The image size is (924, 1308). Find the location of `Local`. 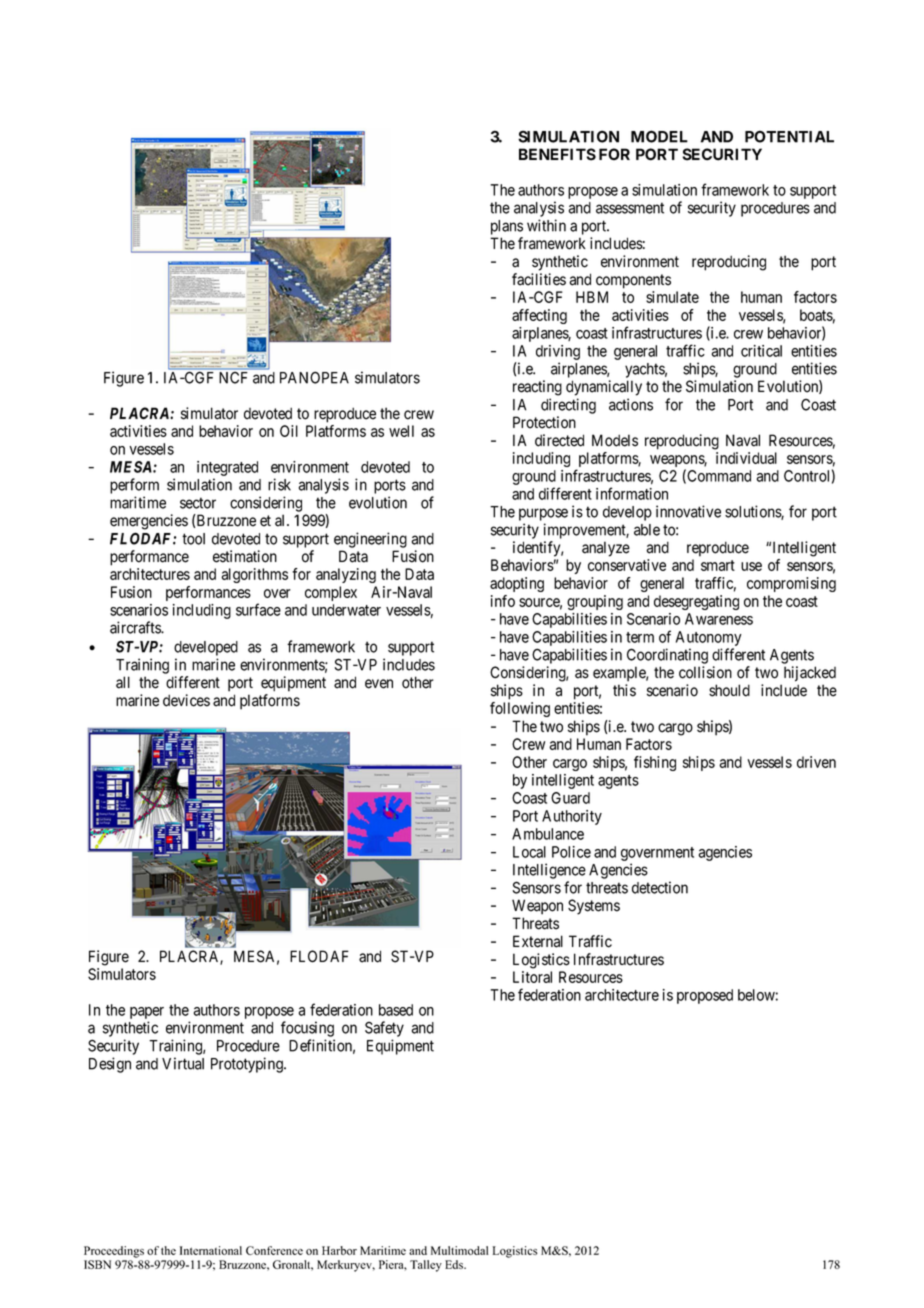

Local is located at coordinates (529, 852).
